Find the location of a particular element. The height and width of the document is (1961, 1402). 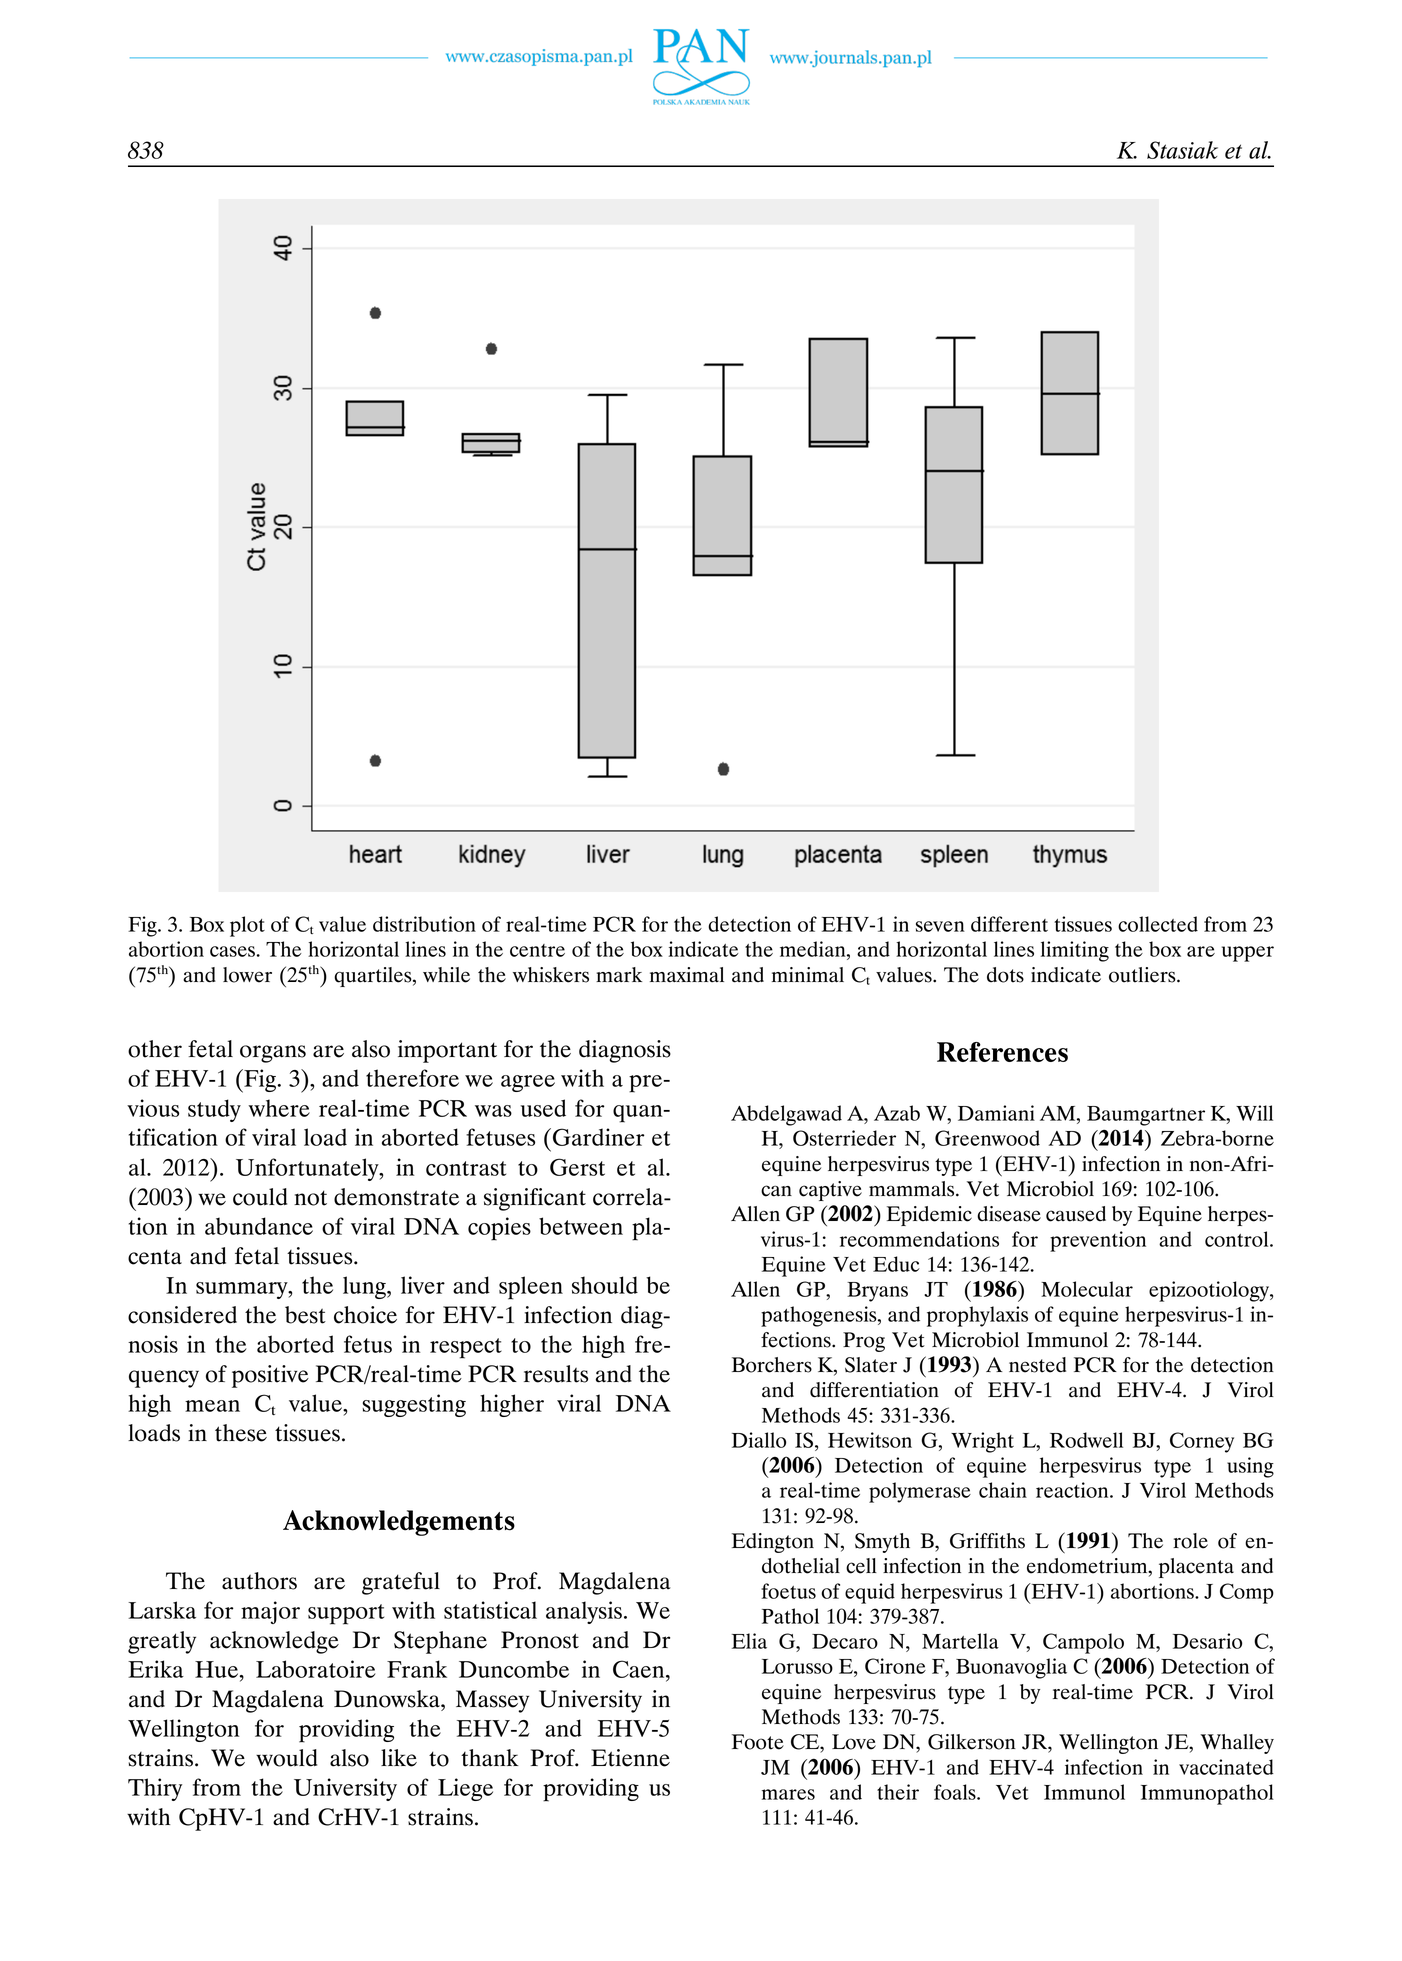

cases is located at coordinates (232, 951).
